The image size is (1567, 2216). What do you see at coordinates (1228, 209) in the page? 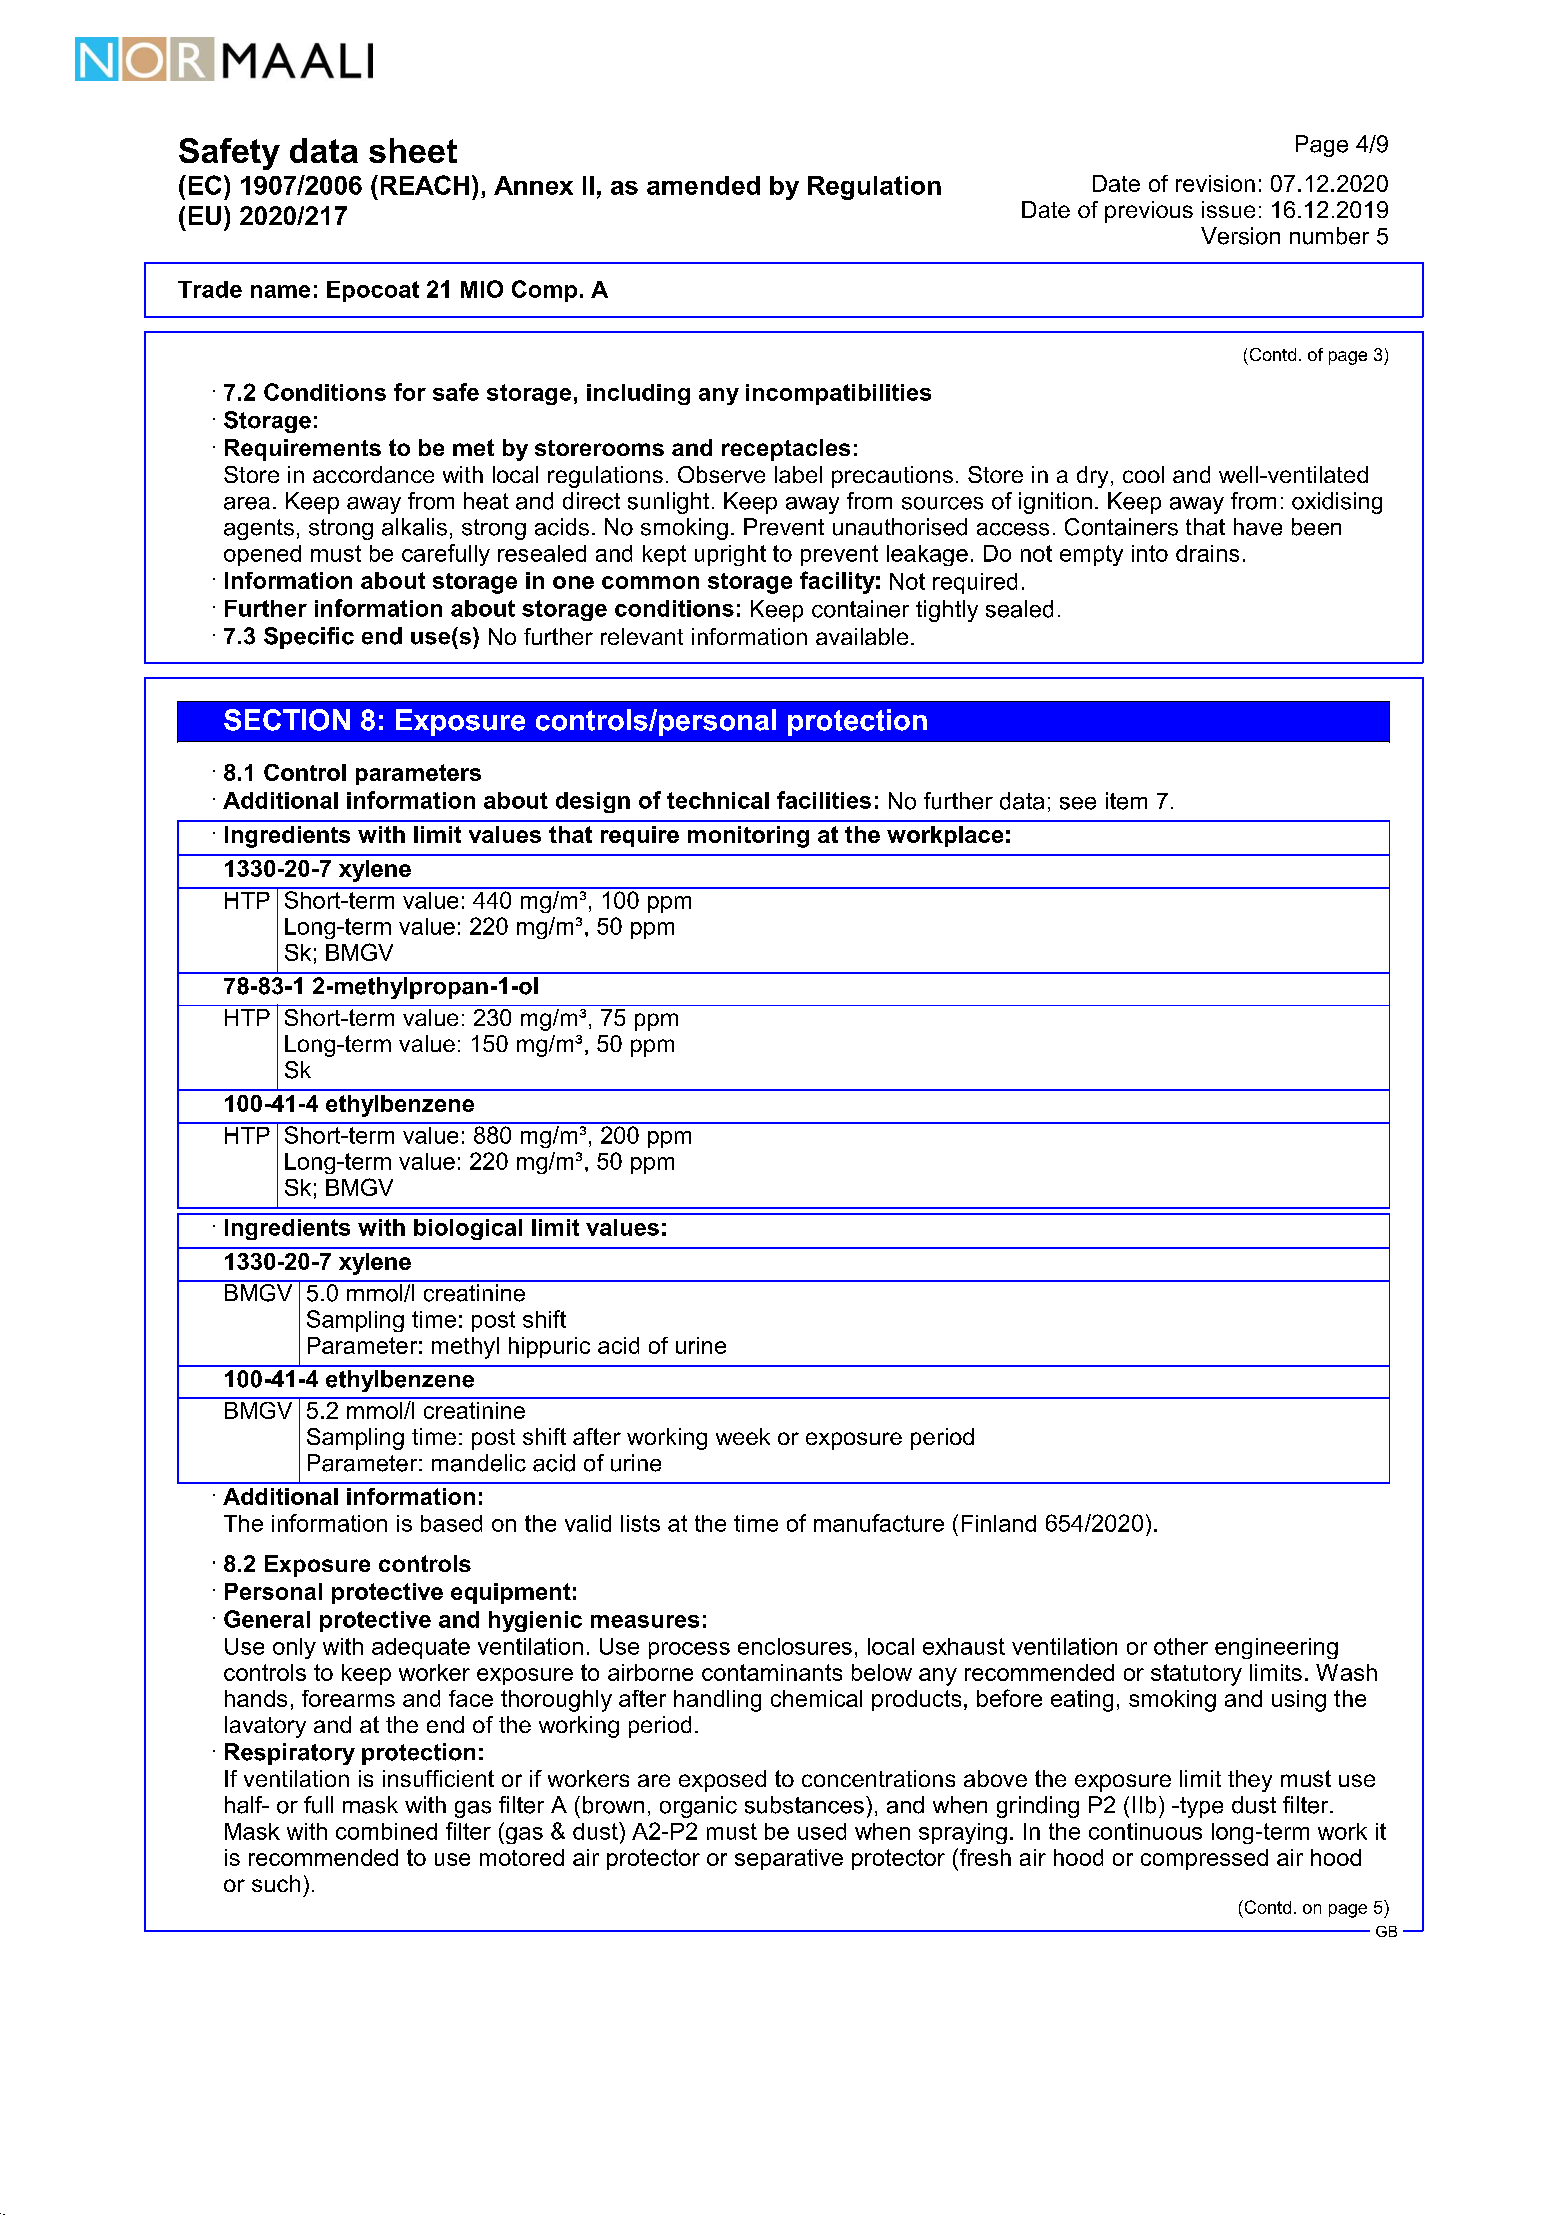
I see `issue` at bounding box center [1228, 209].
